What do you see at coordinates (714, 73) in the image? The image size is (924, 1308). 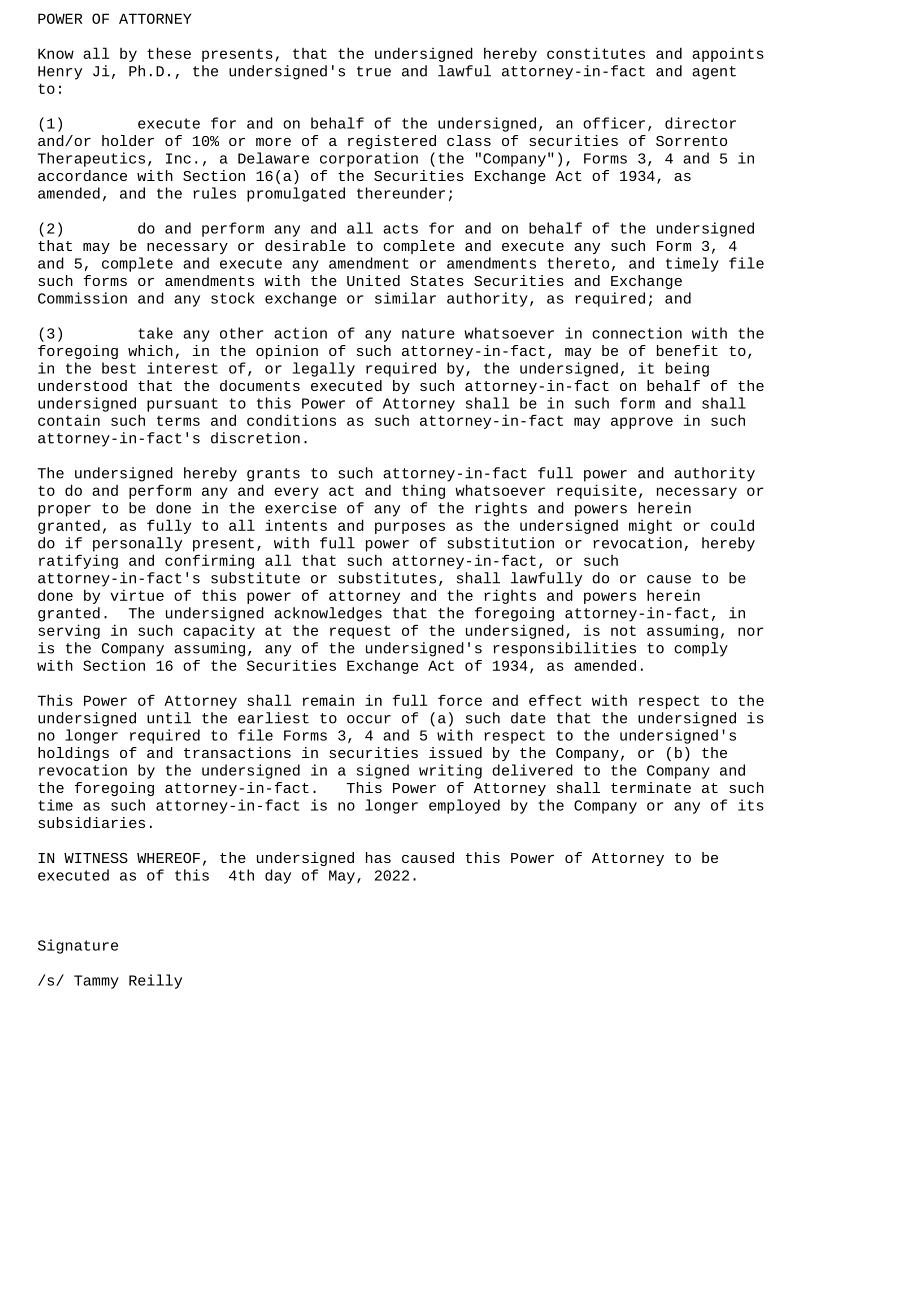 I see `agent` at bounding box center [714, 73].
